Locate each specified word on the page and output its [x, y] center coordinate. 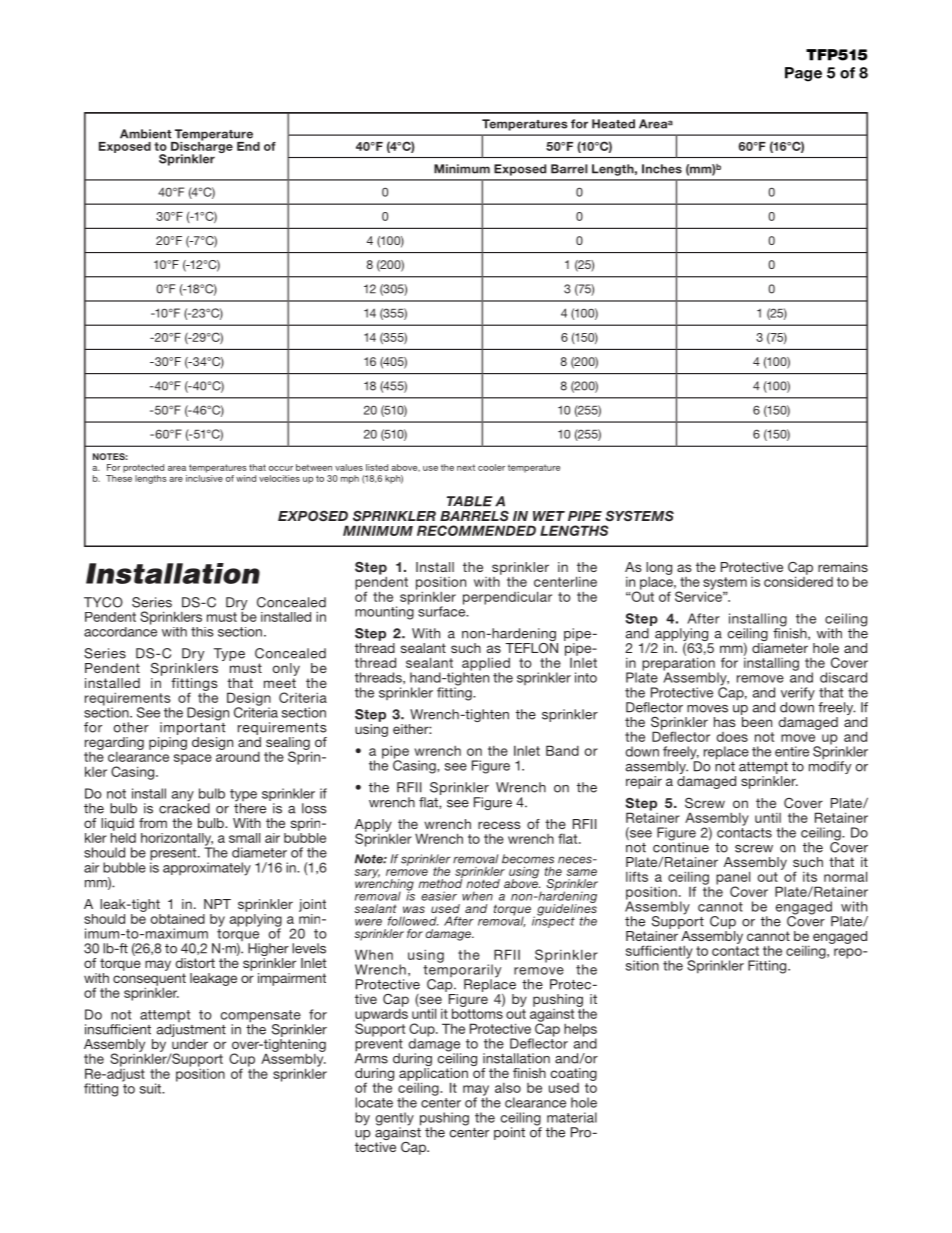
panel [733, 879]
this [202, 632]
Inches [662, 169]
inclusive [204, 478]
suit [152, 1088]
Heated [613, 124]
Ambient [145, 134]
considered [798, 580]
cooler [491, 467]
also [508, 1088]
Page [803, 74]
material [572, 1117]
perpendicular [507, 598]
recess [499, 825]
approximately [207, 869]
